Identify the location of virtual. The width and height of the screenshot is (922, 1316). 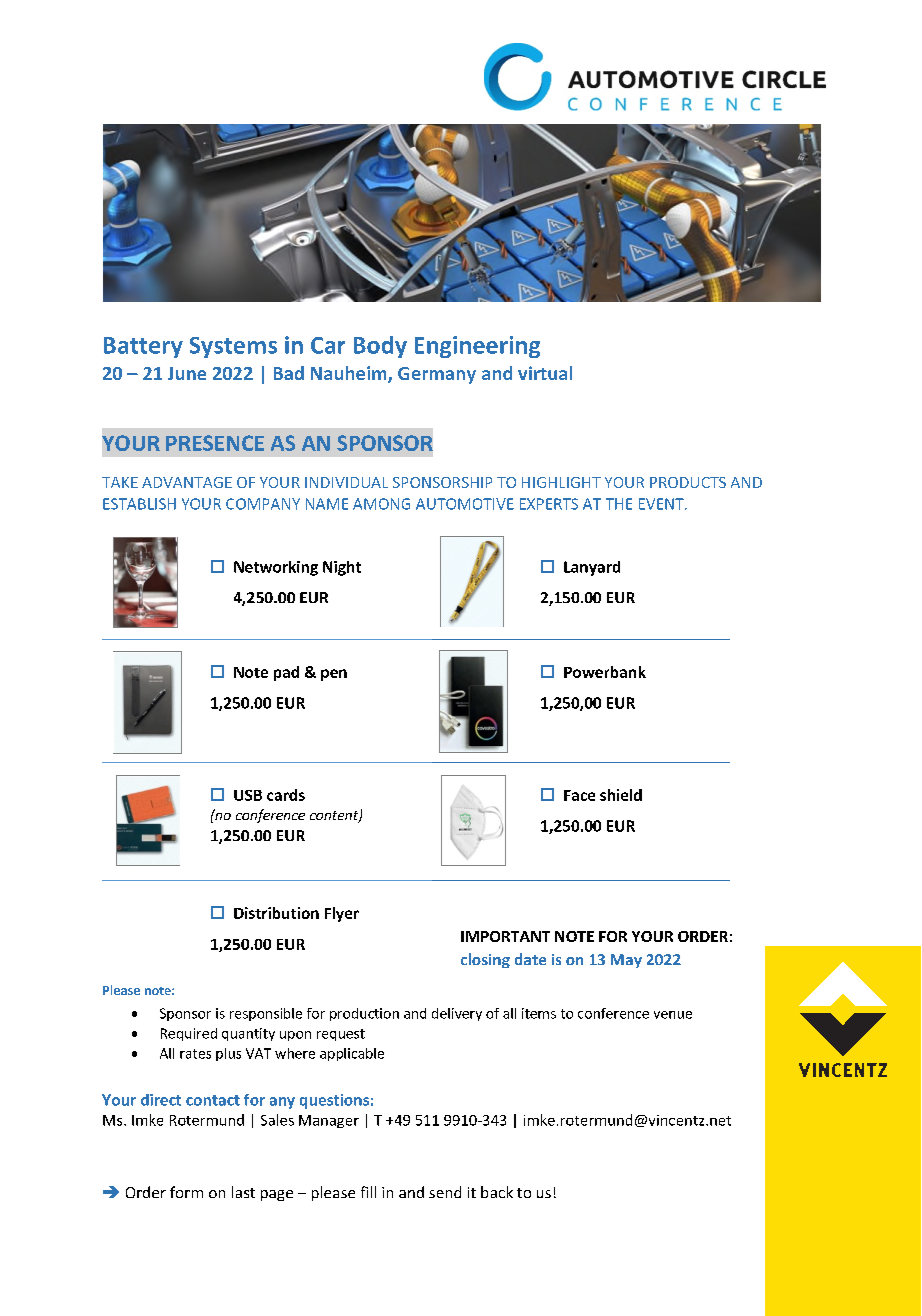
(545, 373).
